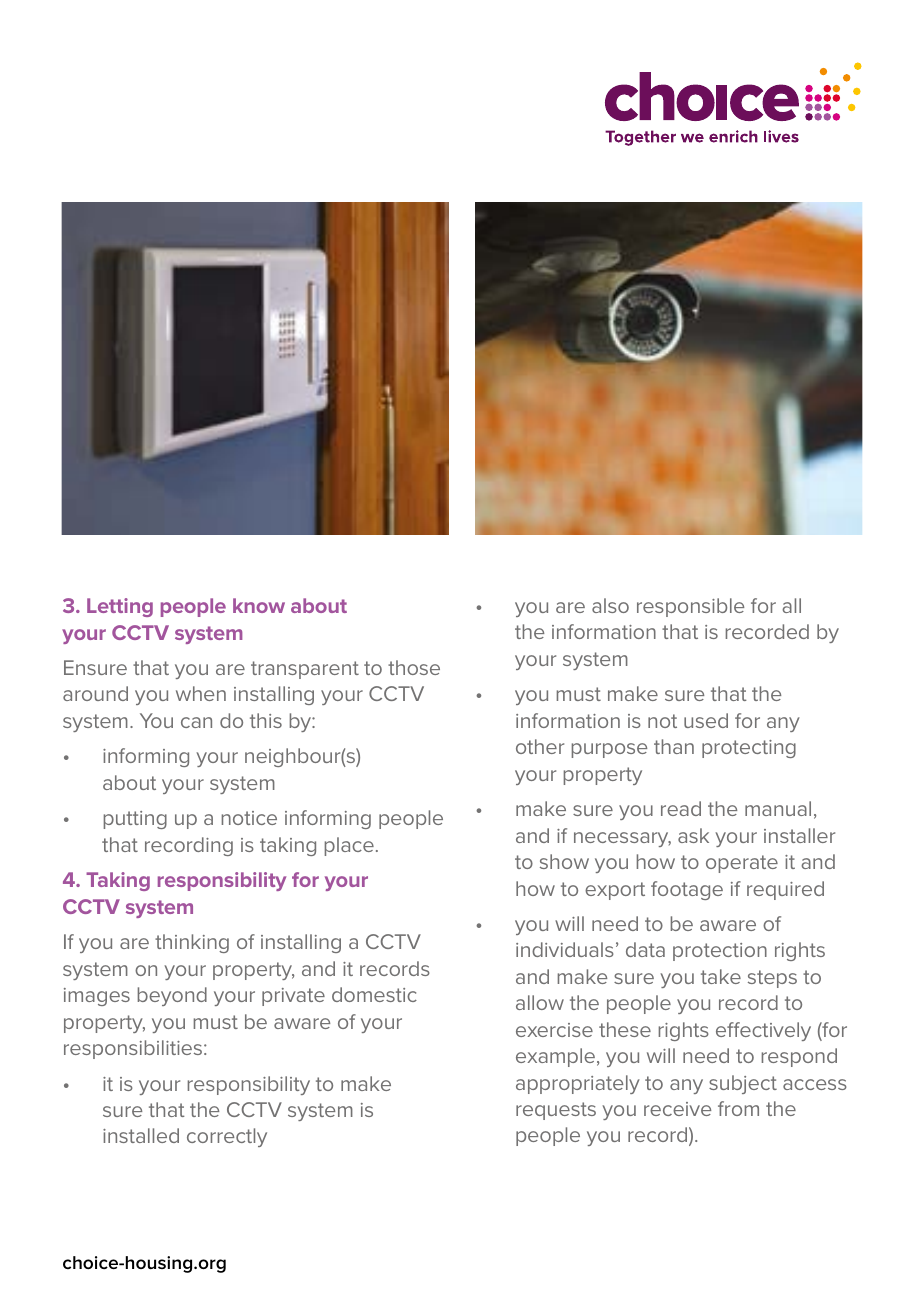 The height and width of the screenshot is (1311, 924). What do you see at coordinates (192, 943) in the screenshot?
I see `thinking` at bounding box center [192, 943].
